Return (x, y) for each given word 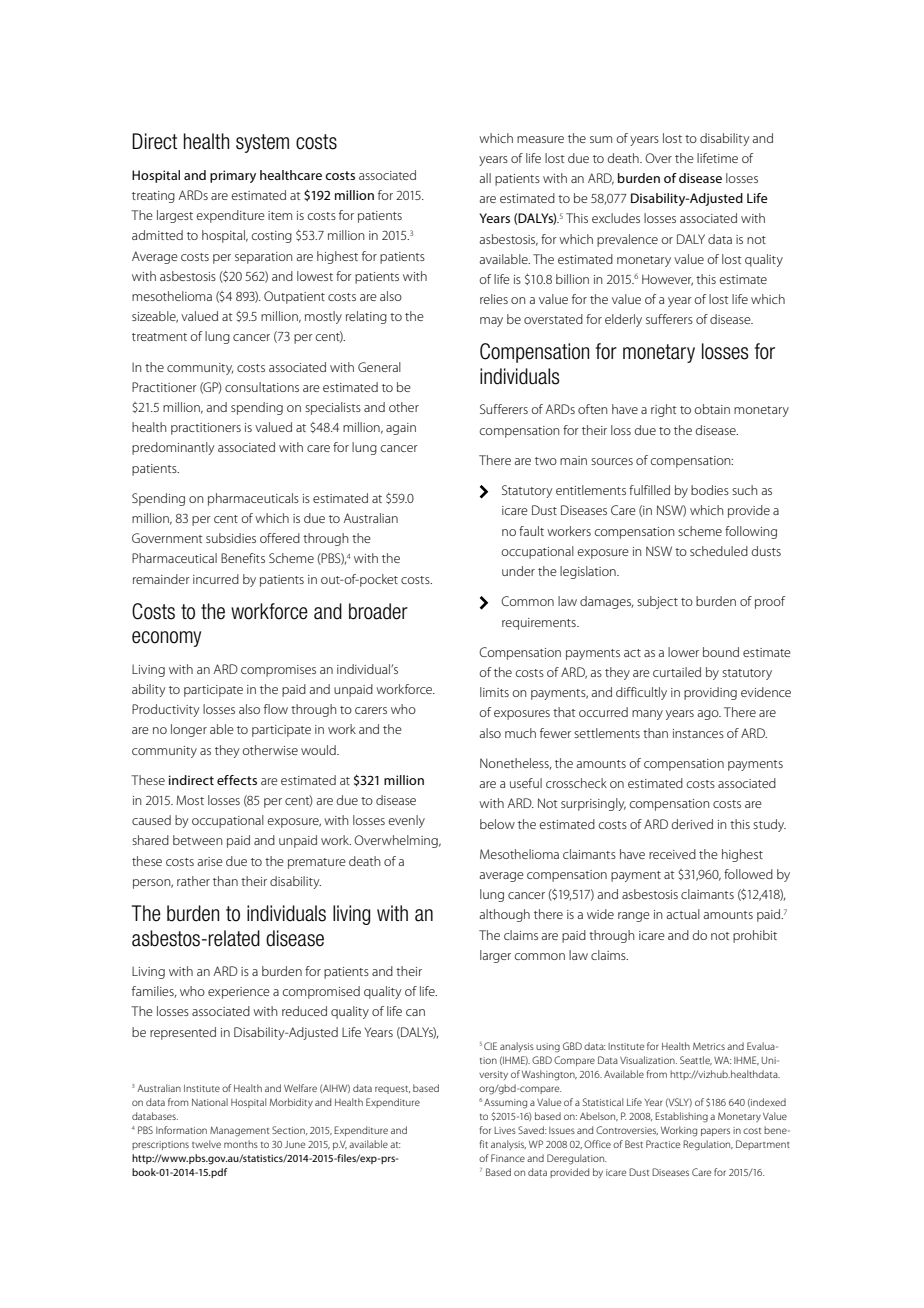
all (485, 178)
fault (531, 531)
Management (239, 1131)
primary (233, 176)
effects (237, 780)
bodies (710, 490)
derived (692, 824)
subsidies (231, 538)
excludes (616, 218)
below (497, 824)
